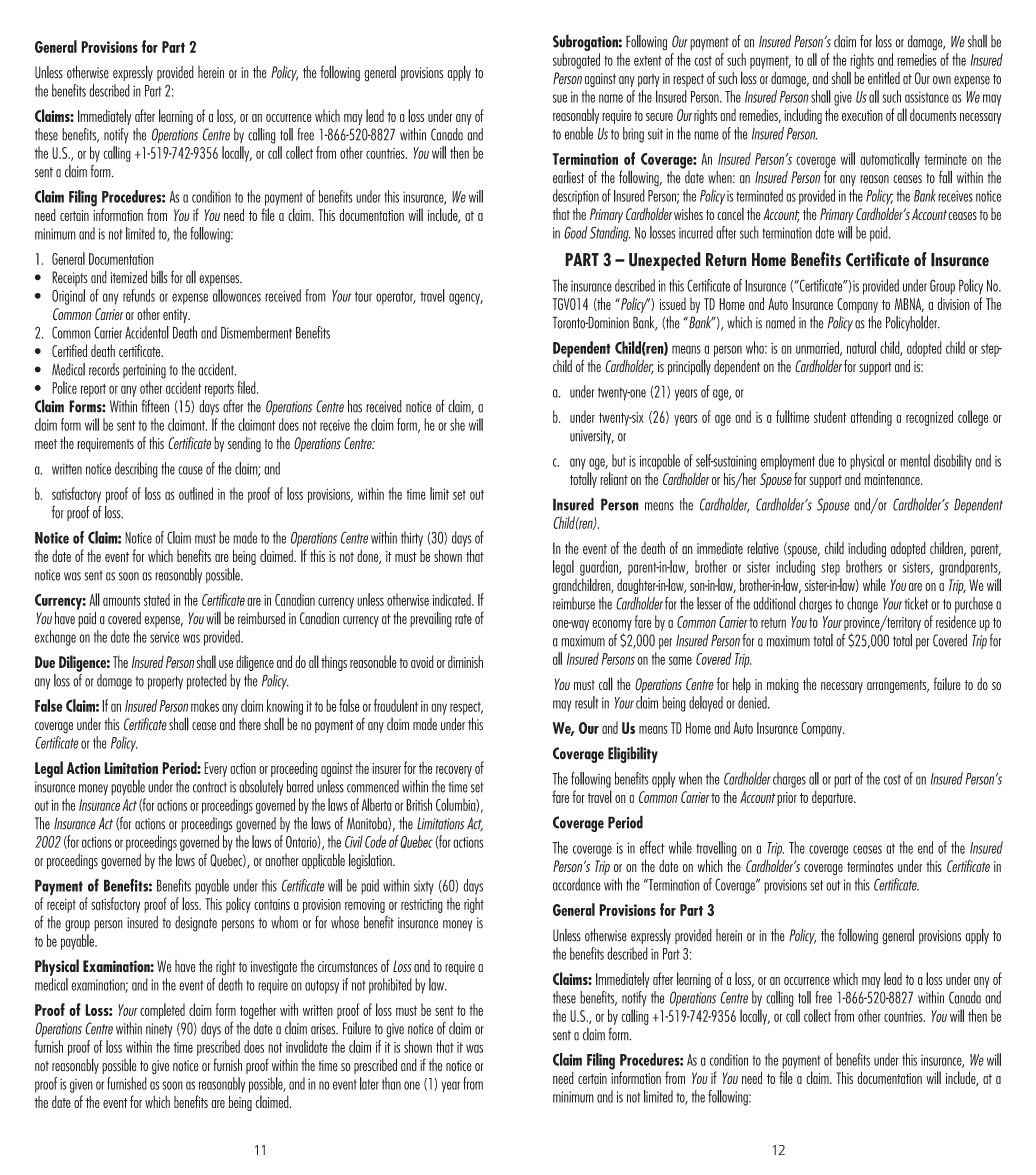 The width and height of the screenshot is (1036, 1175). I want to click on indicated, so click(452, 599).
